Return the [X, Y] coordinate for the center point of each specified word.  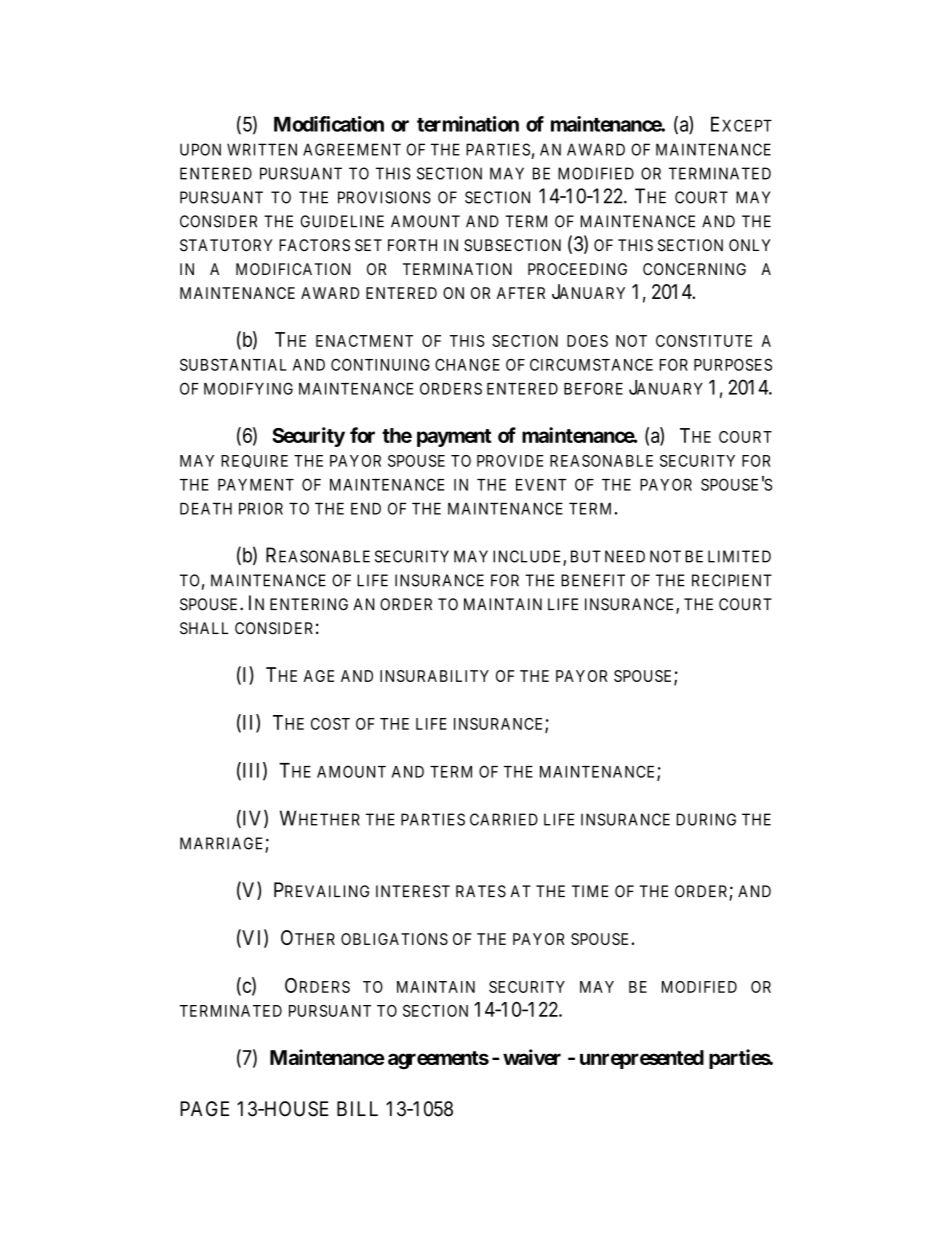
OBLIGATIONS [394, 939]
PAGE [204, 1109]
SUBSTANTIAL [233, 365]
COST [330, 724]
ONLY [750, 245]
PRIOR [261, 508]
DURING [706, 819]
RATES [481, 891]
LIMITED [739, 556]
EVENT [541, 485]
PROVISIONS [384, 197]
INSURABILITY [434, 676]
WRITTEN [262, 149]
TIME [590, 891]
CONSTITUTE [704, 341]
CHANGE [467, 364]
